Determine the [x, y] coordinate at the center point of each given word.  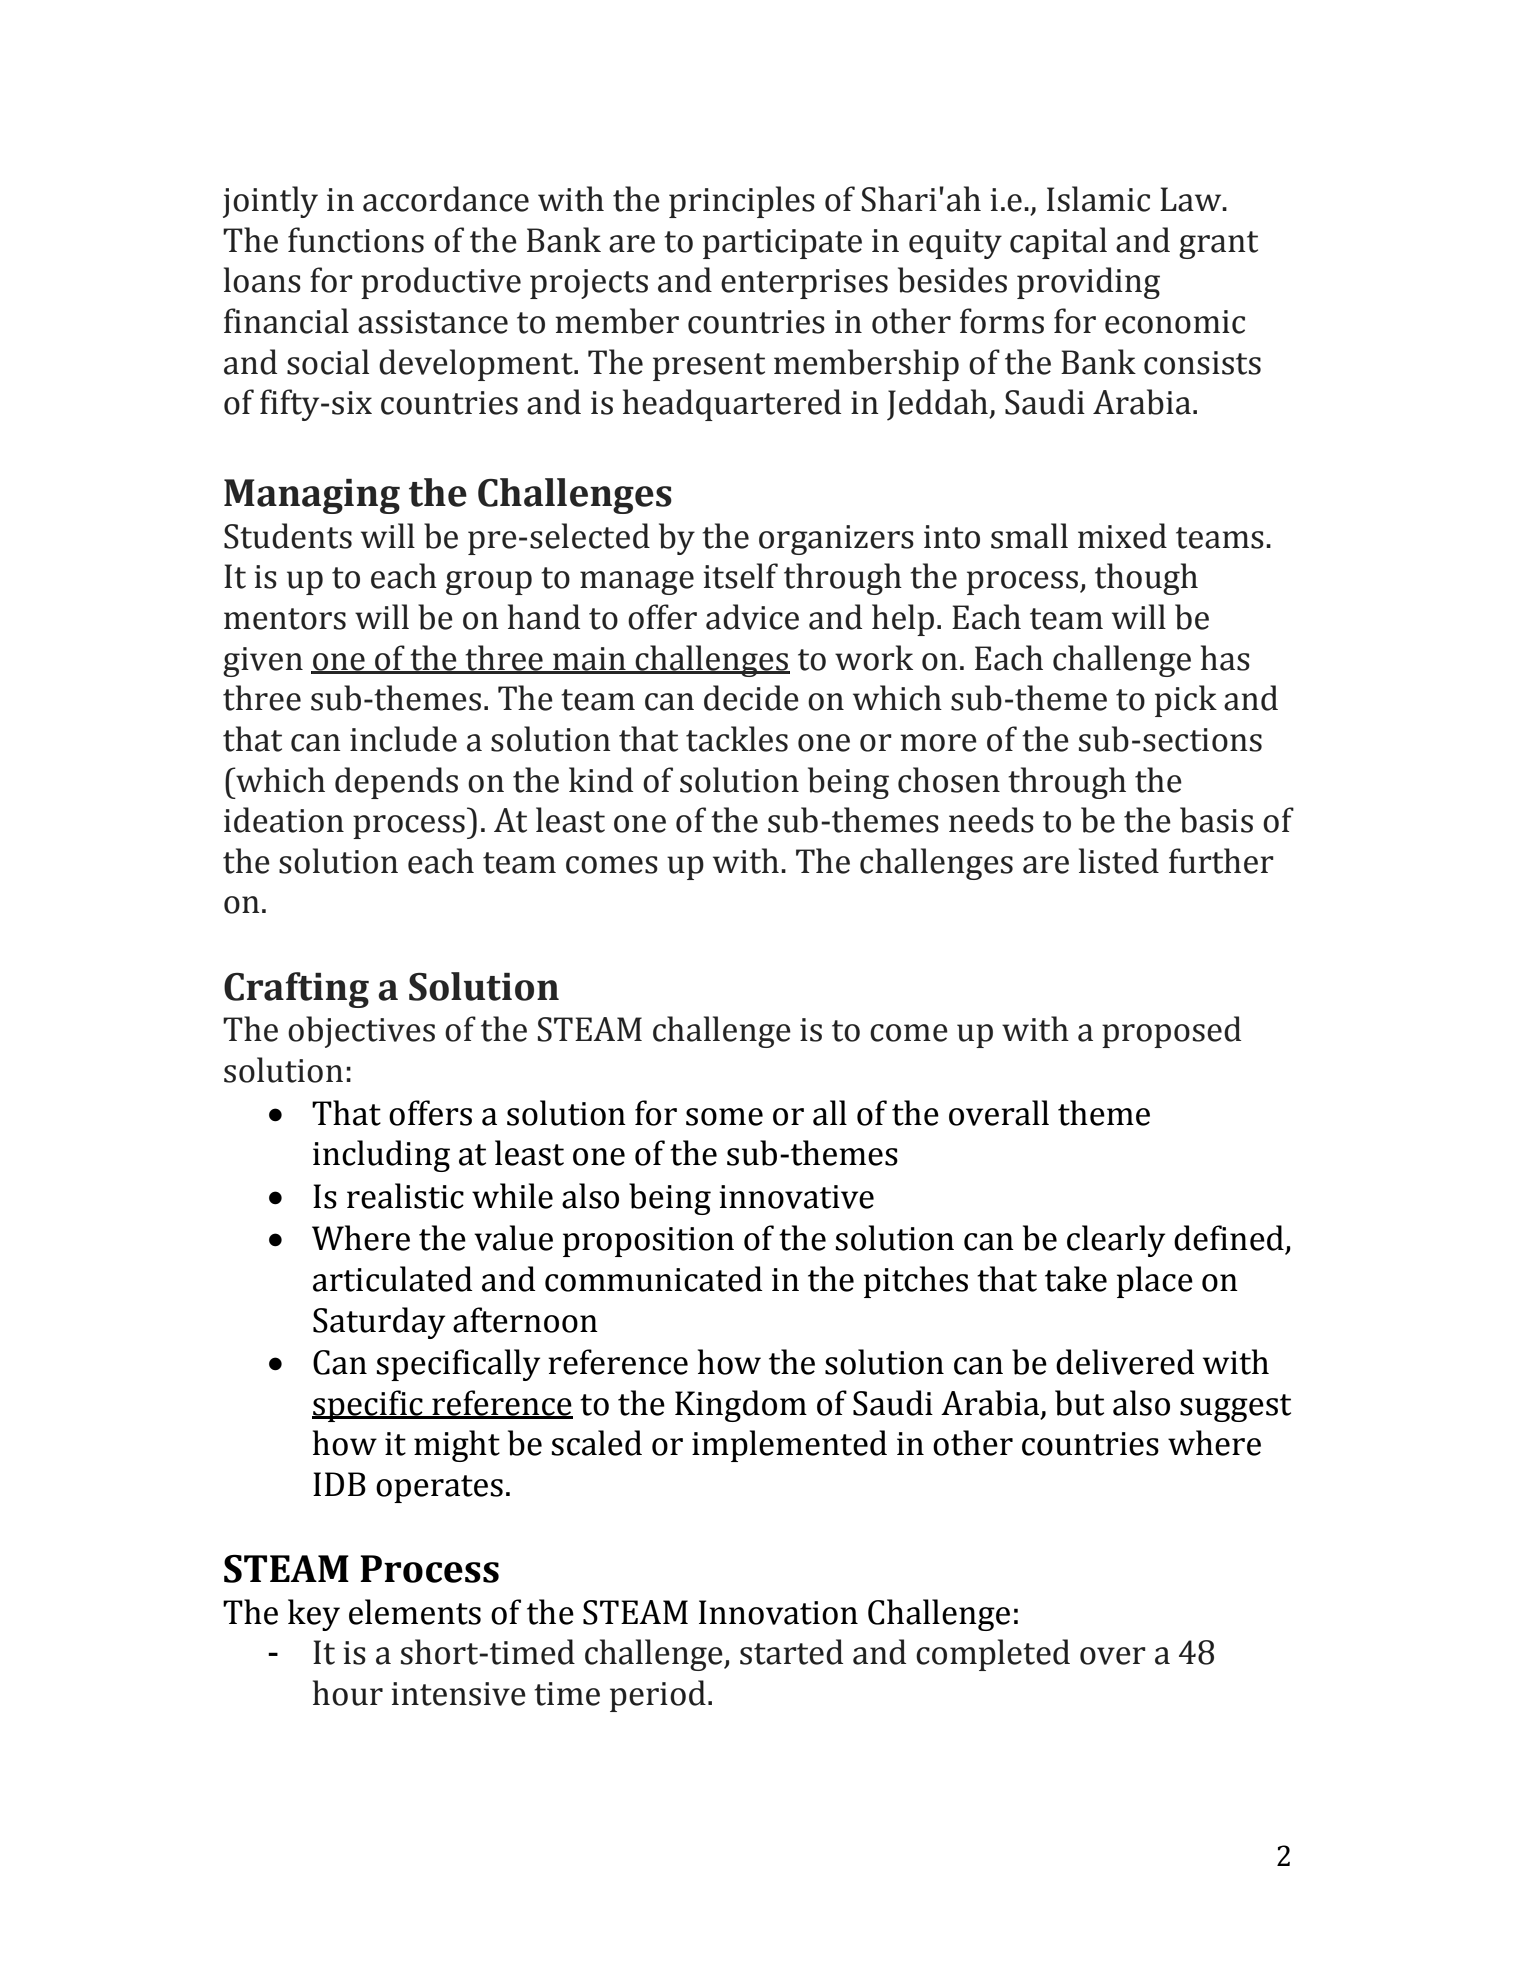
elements [415, 1612]
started [791, 1652]
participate [782, 244]
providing [1088, 283]
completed [993, 1655]
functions [356, 240]
